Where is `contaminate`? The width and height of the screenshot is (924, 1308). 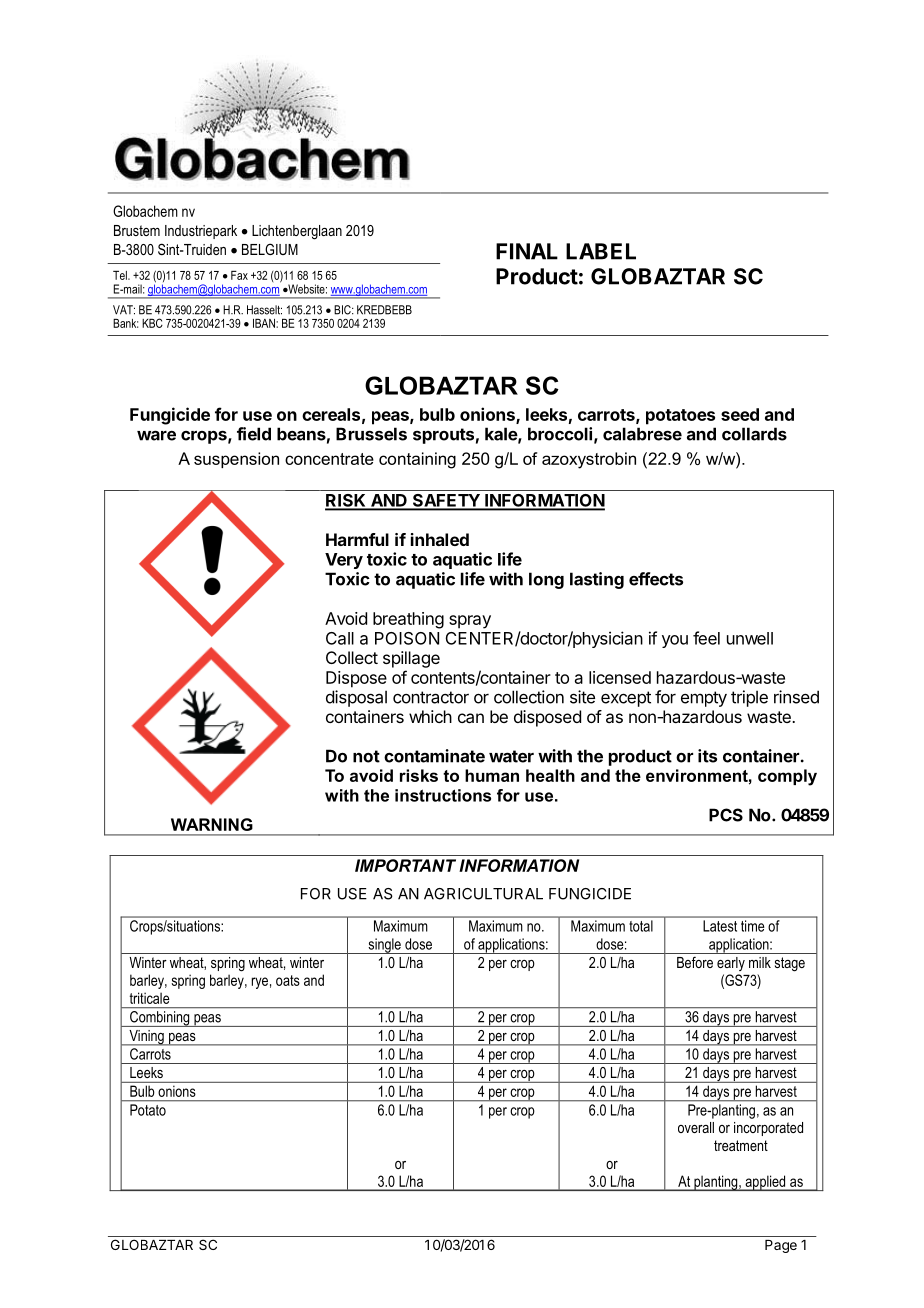 contaminate is located at coordinates (434, 756).
